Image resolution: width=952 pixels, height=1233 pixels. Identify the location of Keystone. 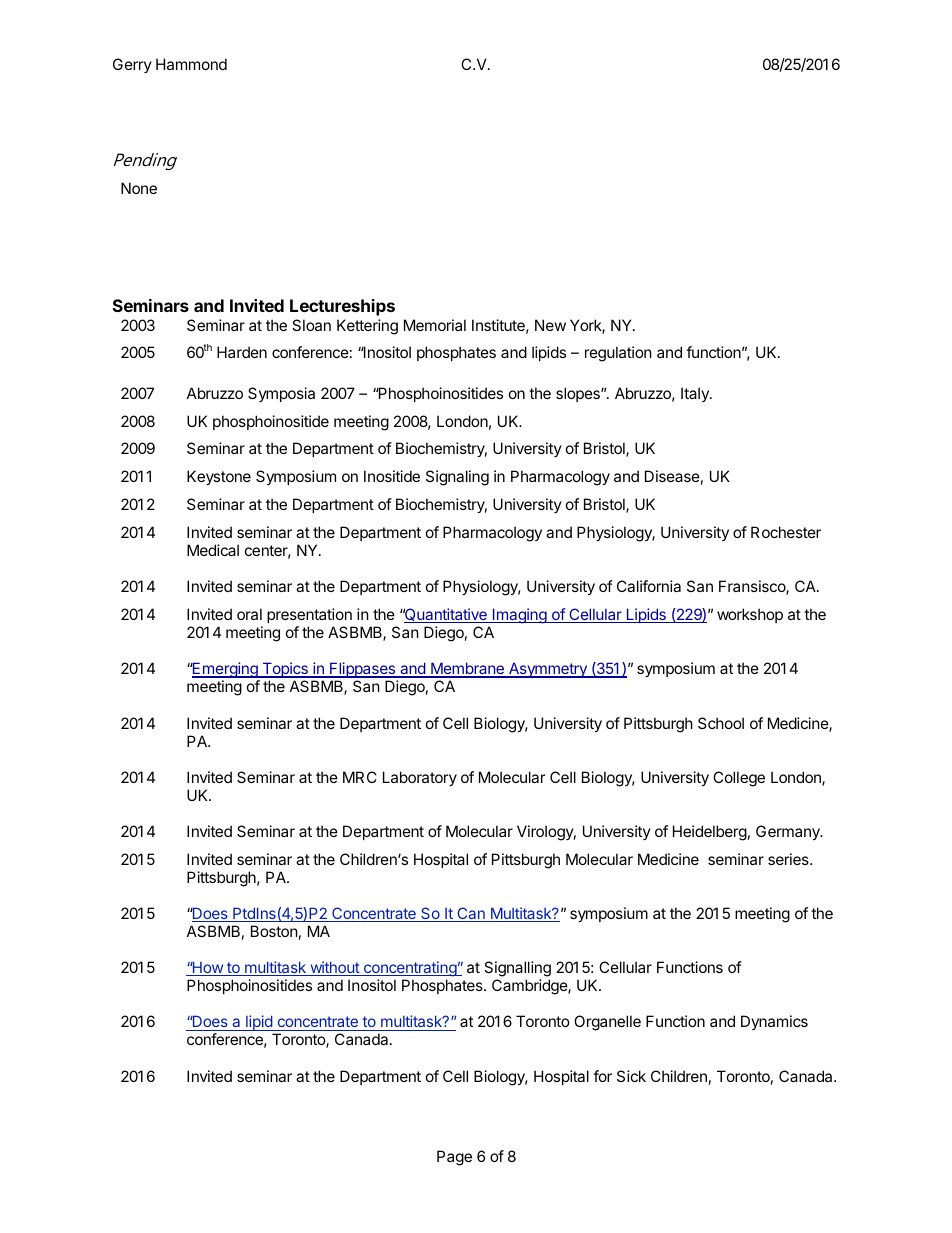
(219, 477).
